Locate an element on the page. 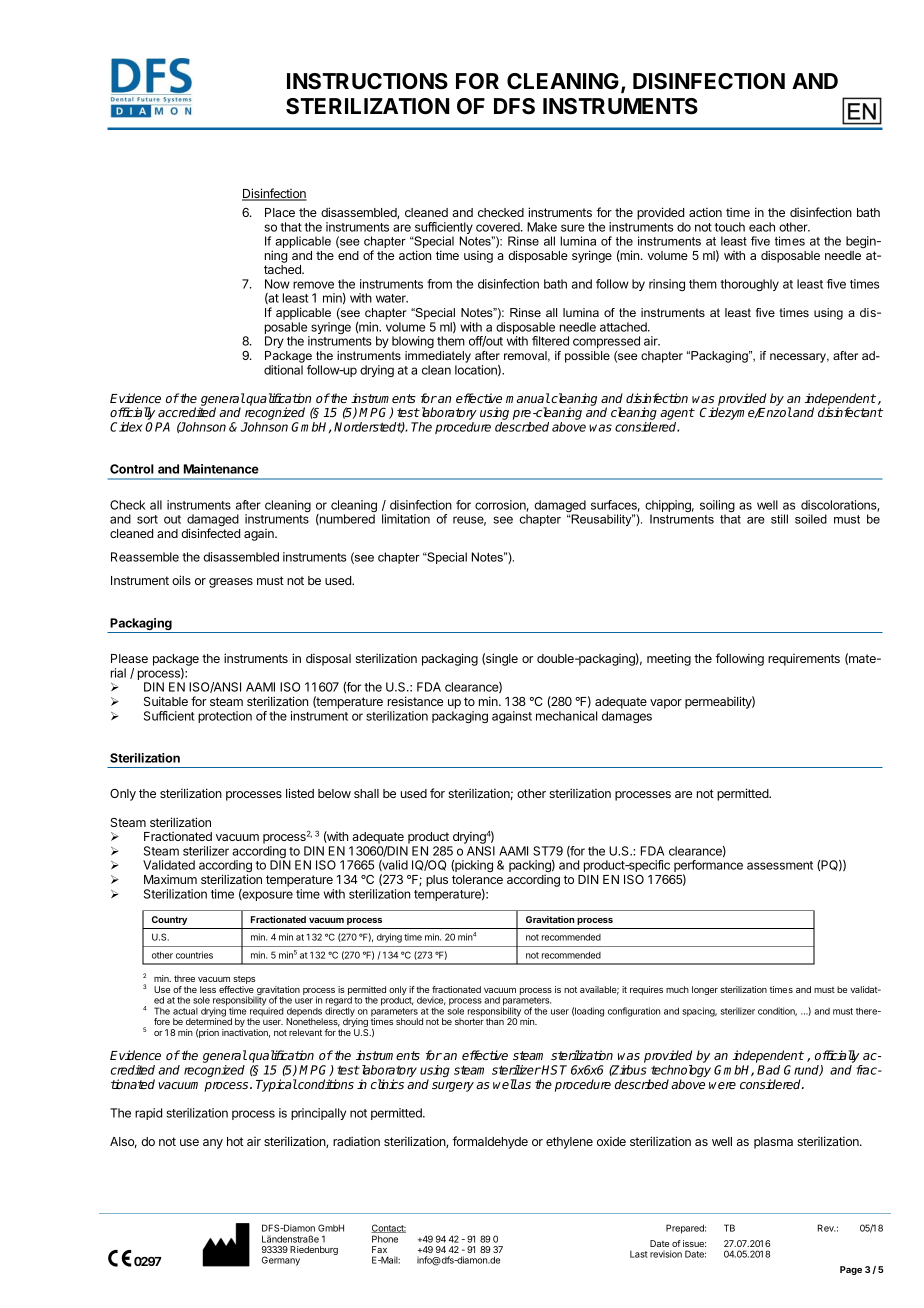  resistance is located at coordinates (415, 701).
